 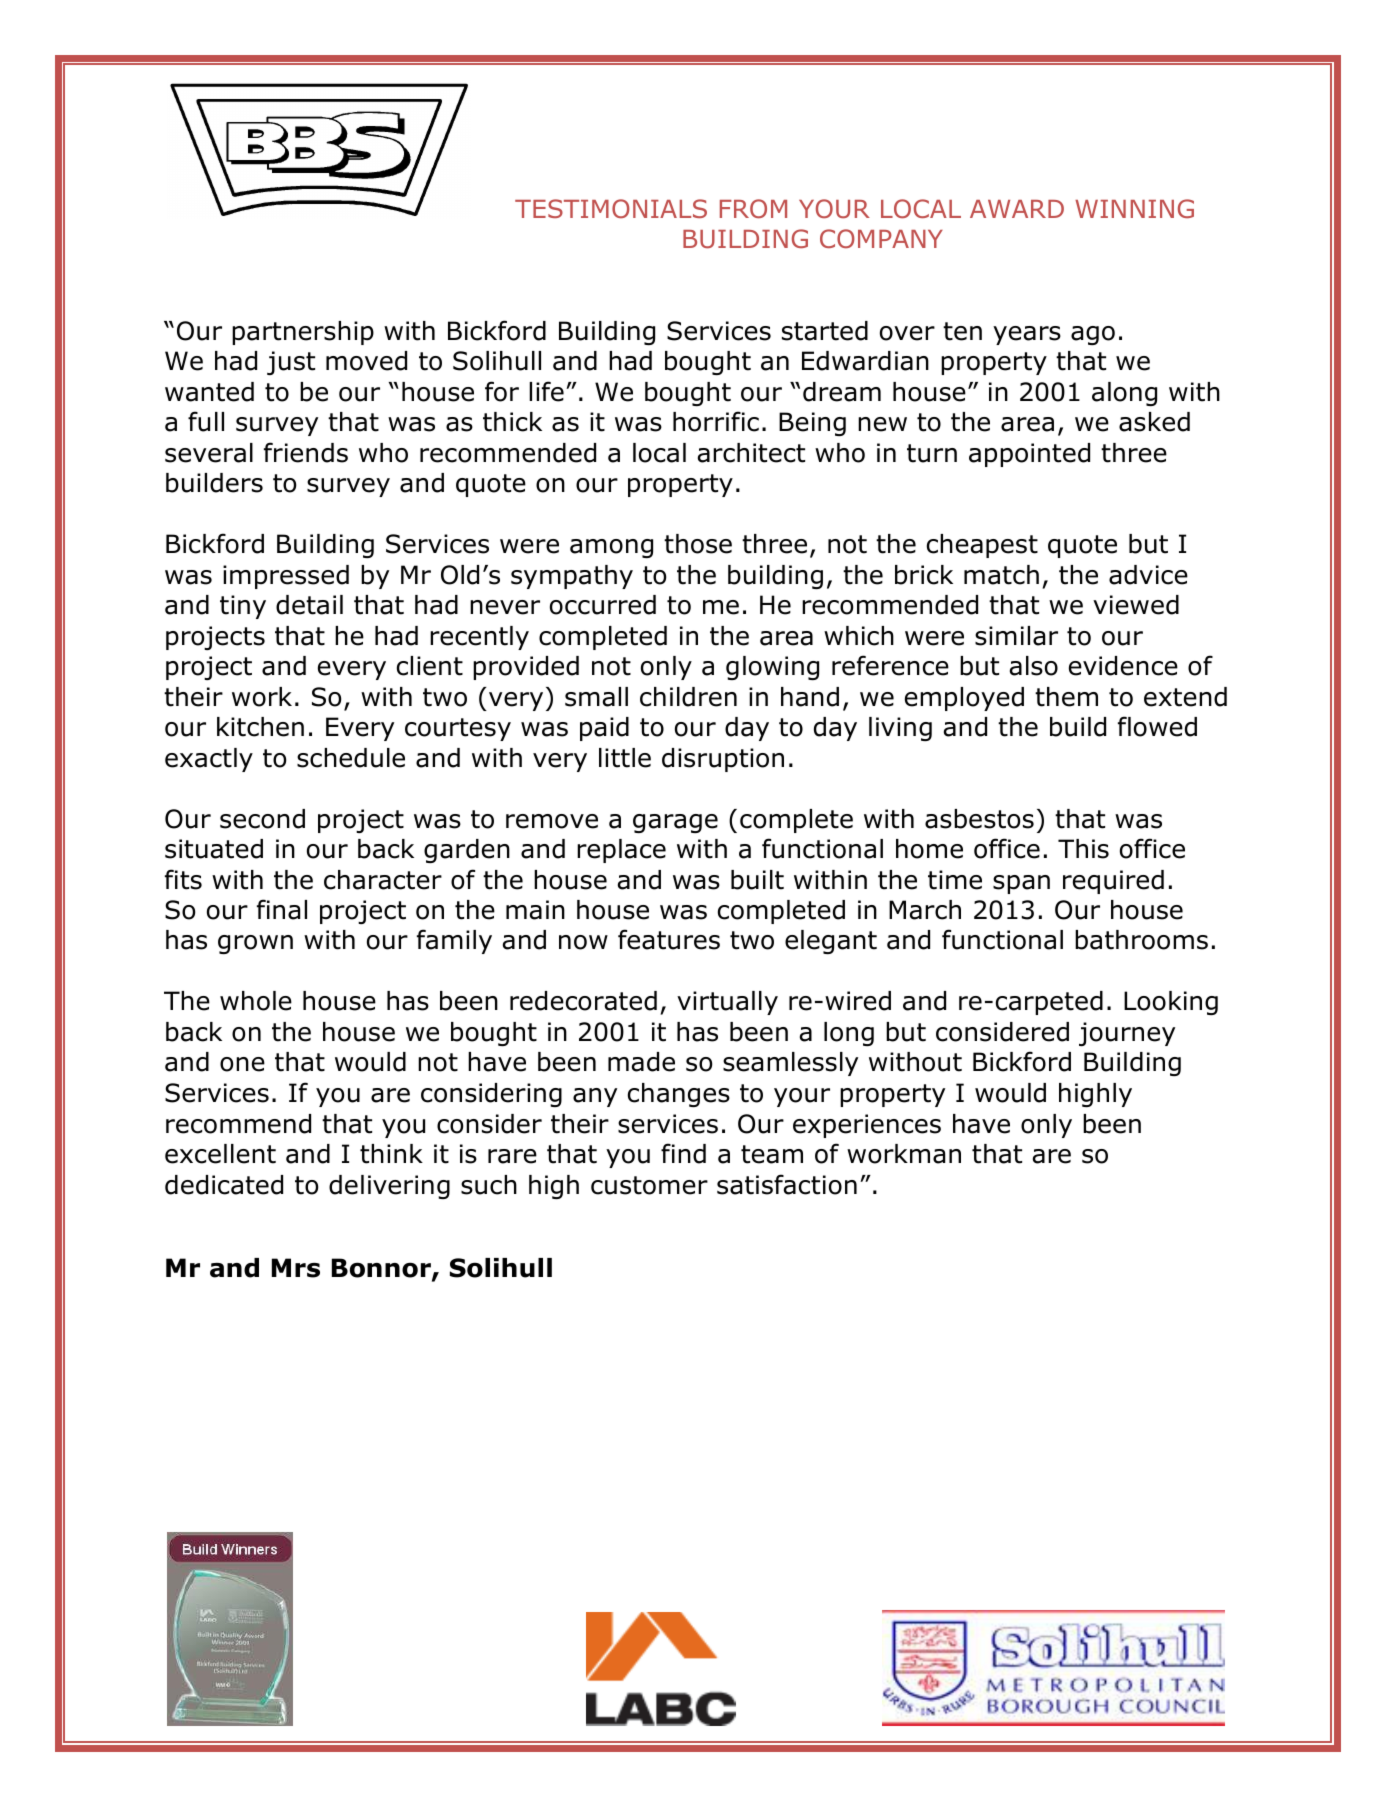 I want to click on AWARD, so click(x=1017, y=209).
